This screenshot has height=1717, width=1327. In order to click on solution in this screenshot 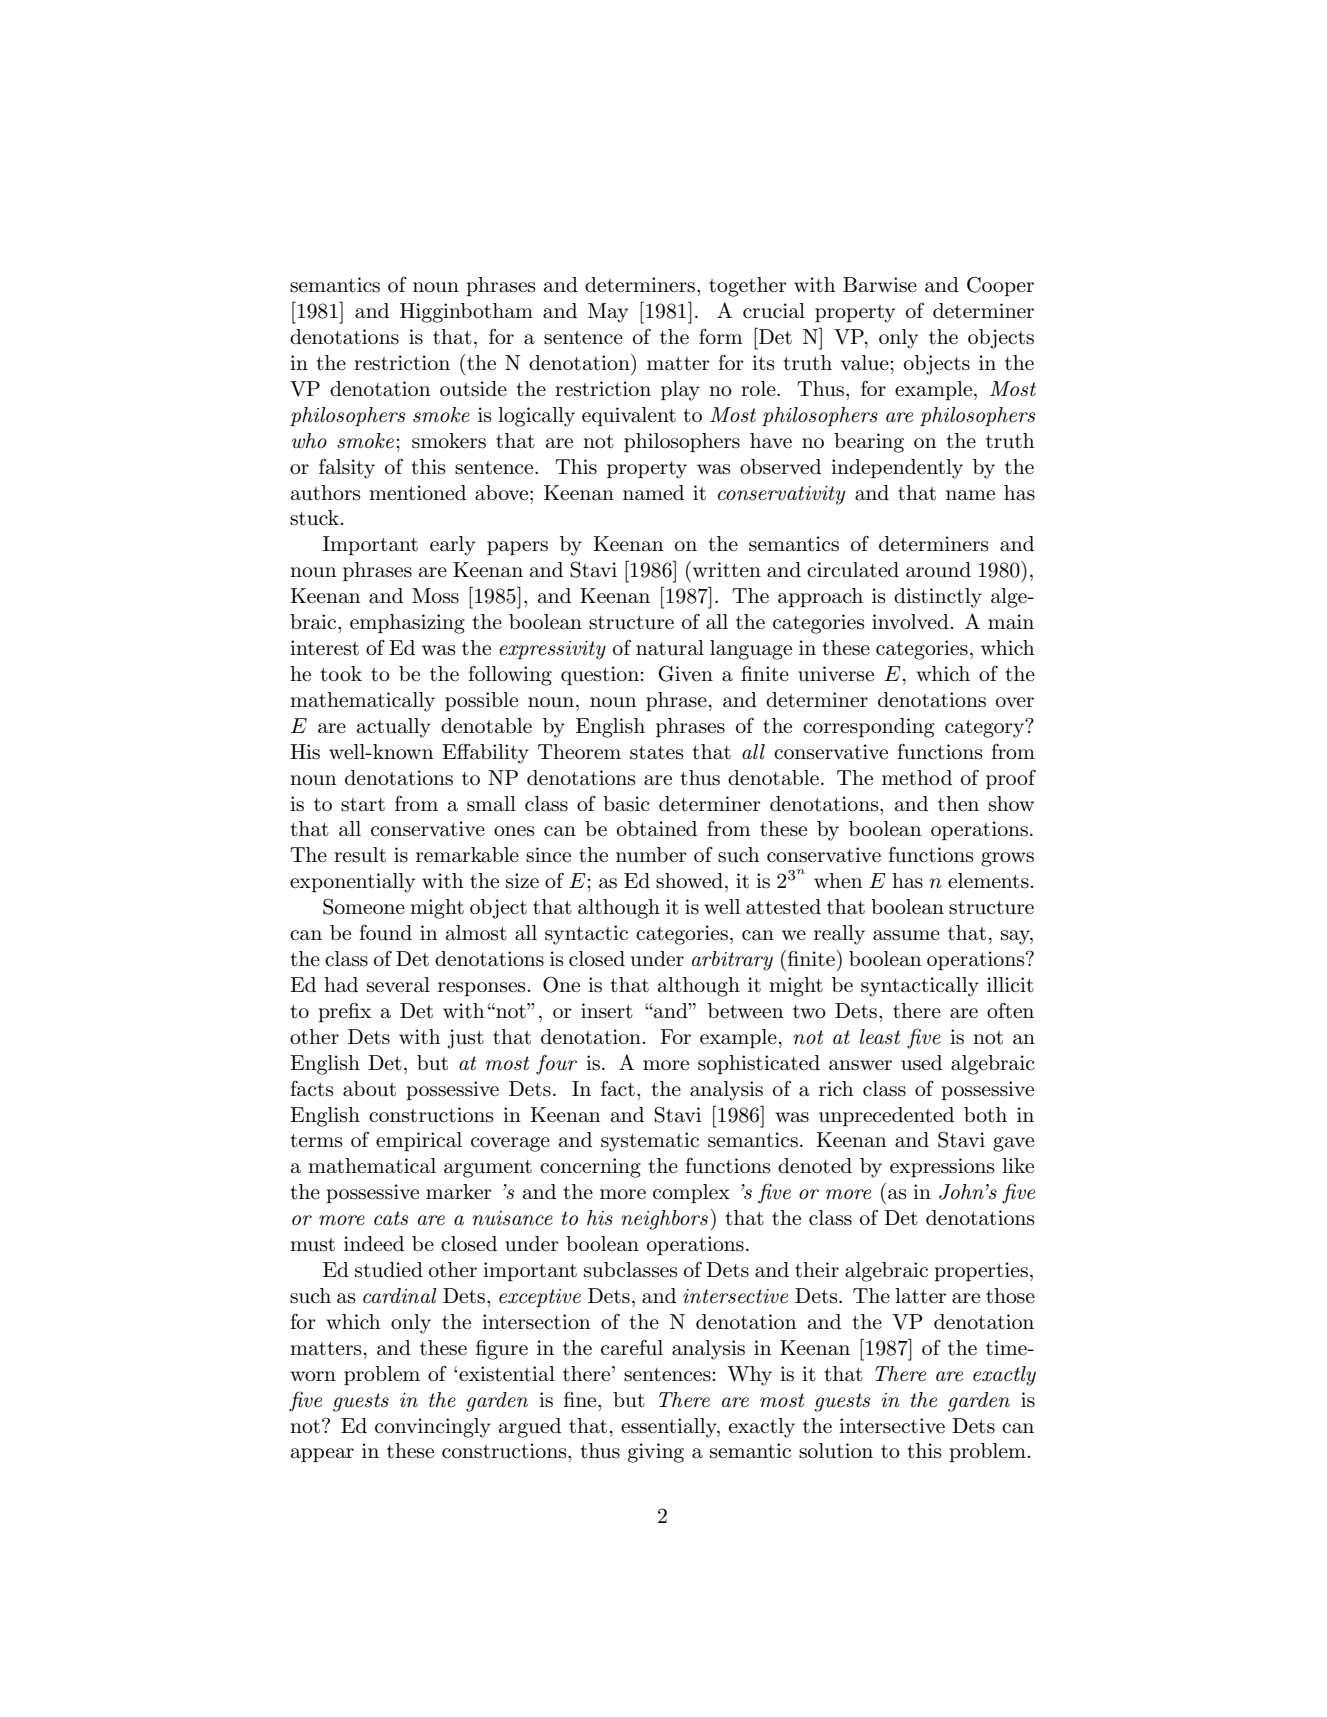, I will do `click(836, 1451)`.
